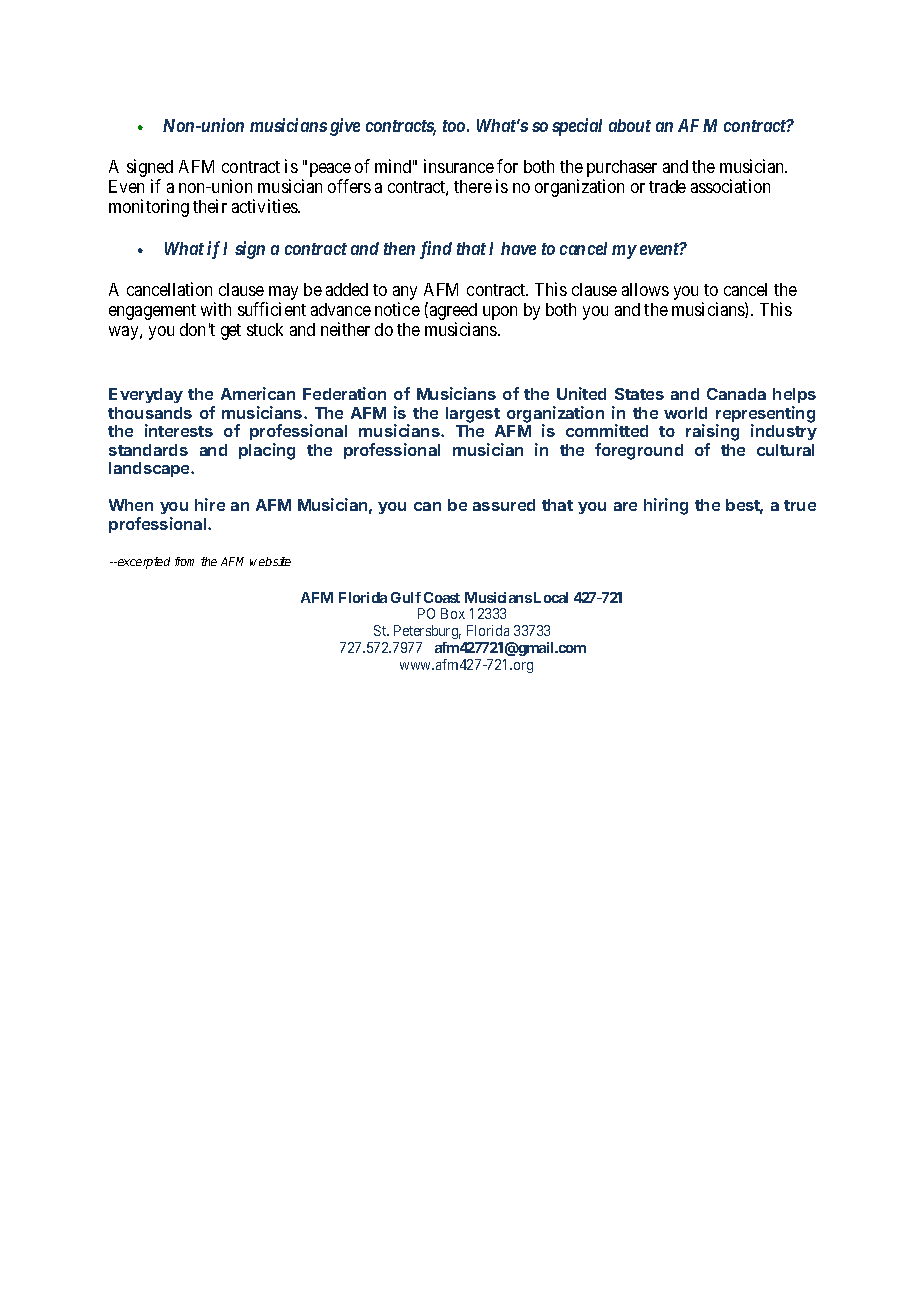  Describe the element at coordinates (258, 393) in the screenshot. I see `American` at that location.
